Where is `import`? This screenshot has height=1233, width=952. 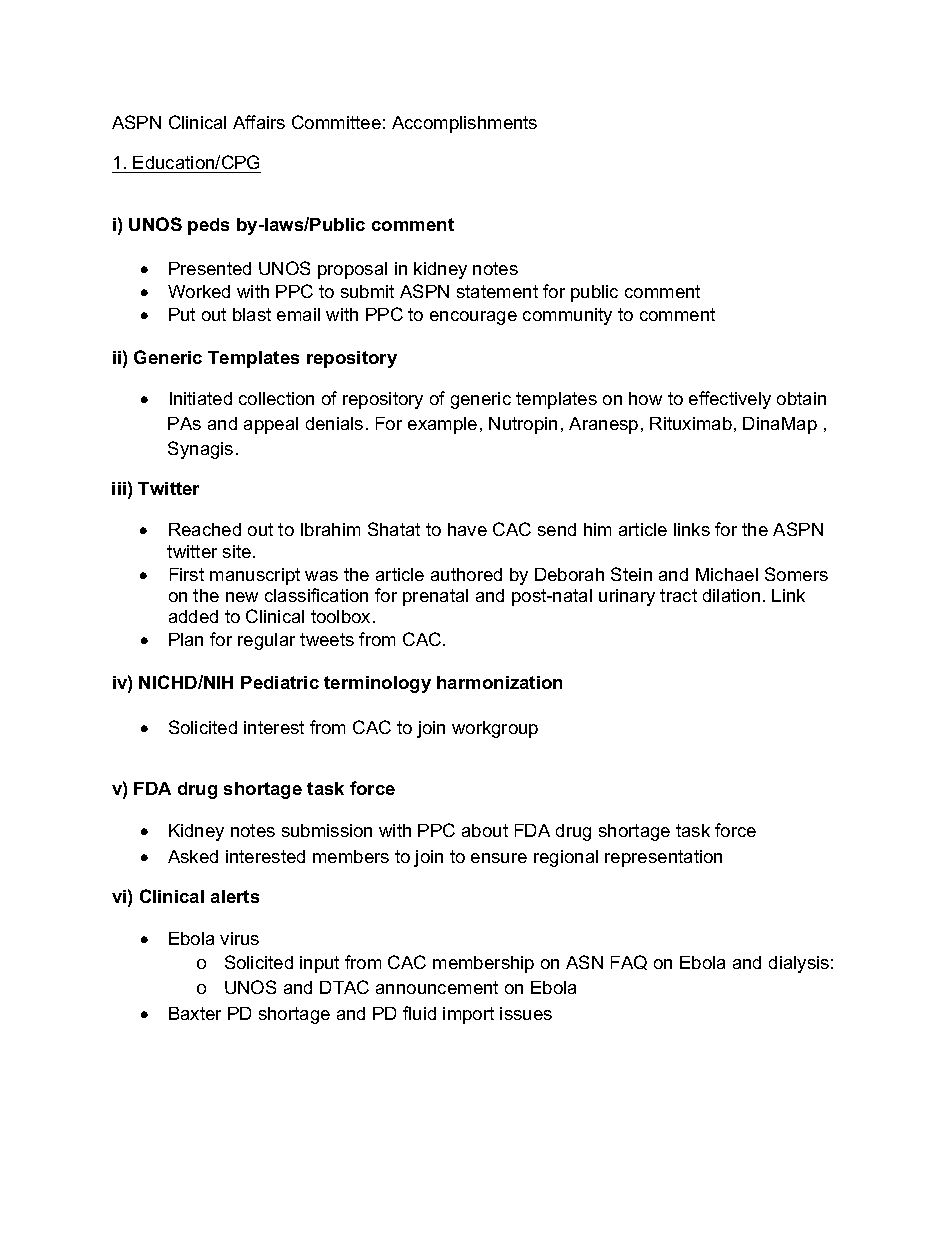
import is located at coordinates (468, 1015).
